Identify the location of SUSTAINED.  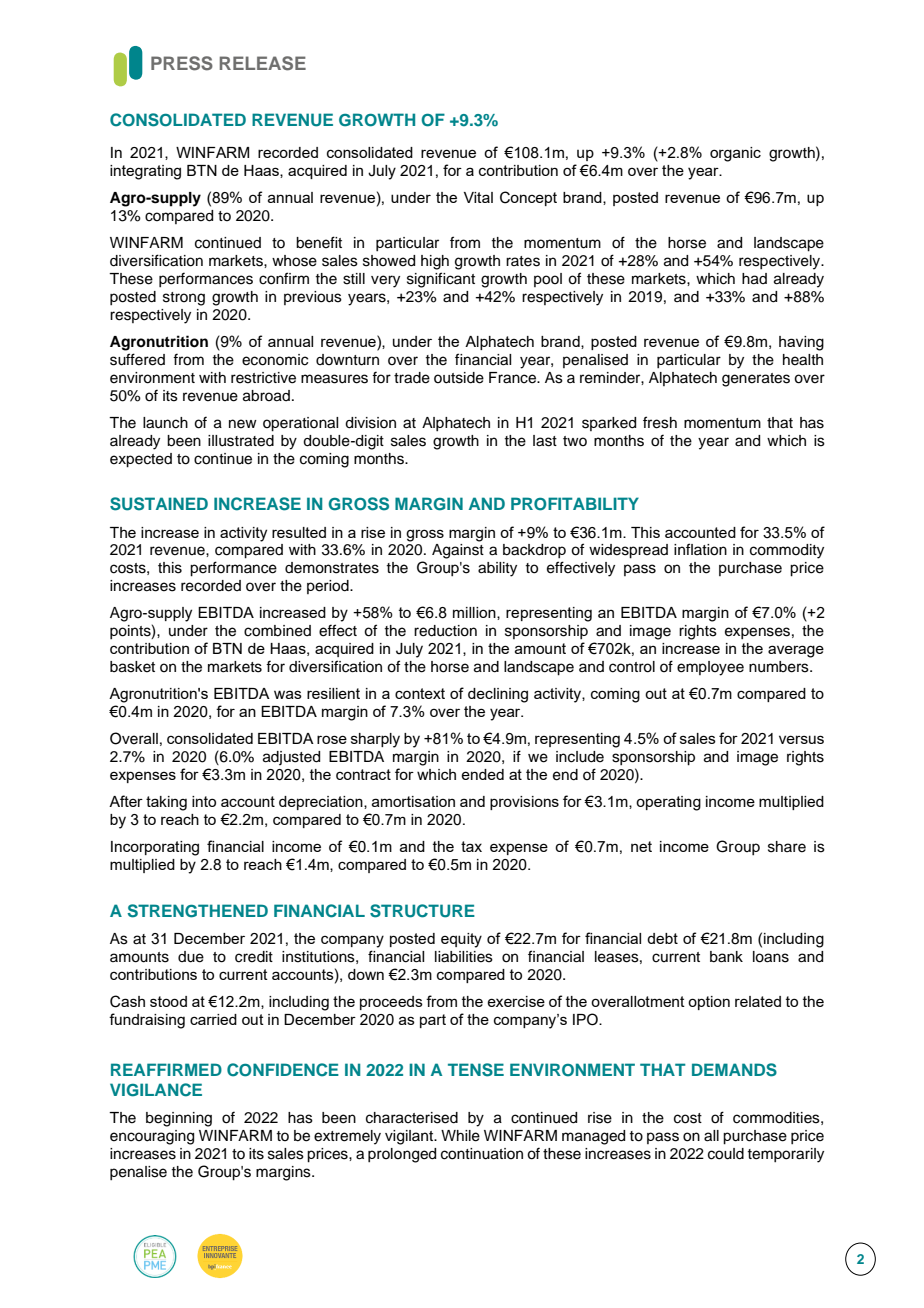
(159, 504).
